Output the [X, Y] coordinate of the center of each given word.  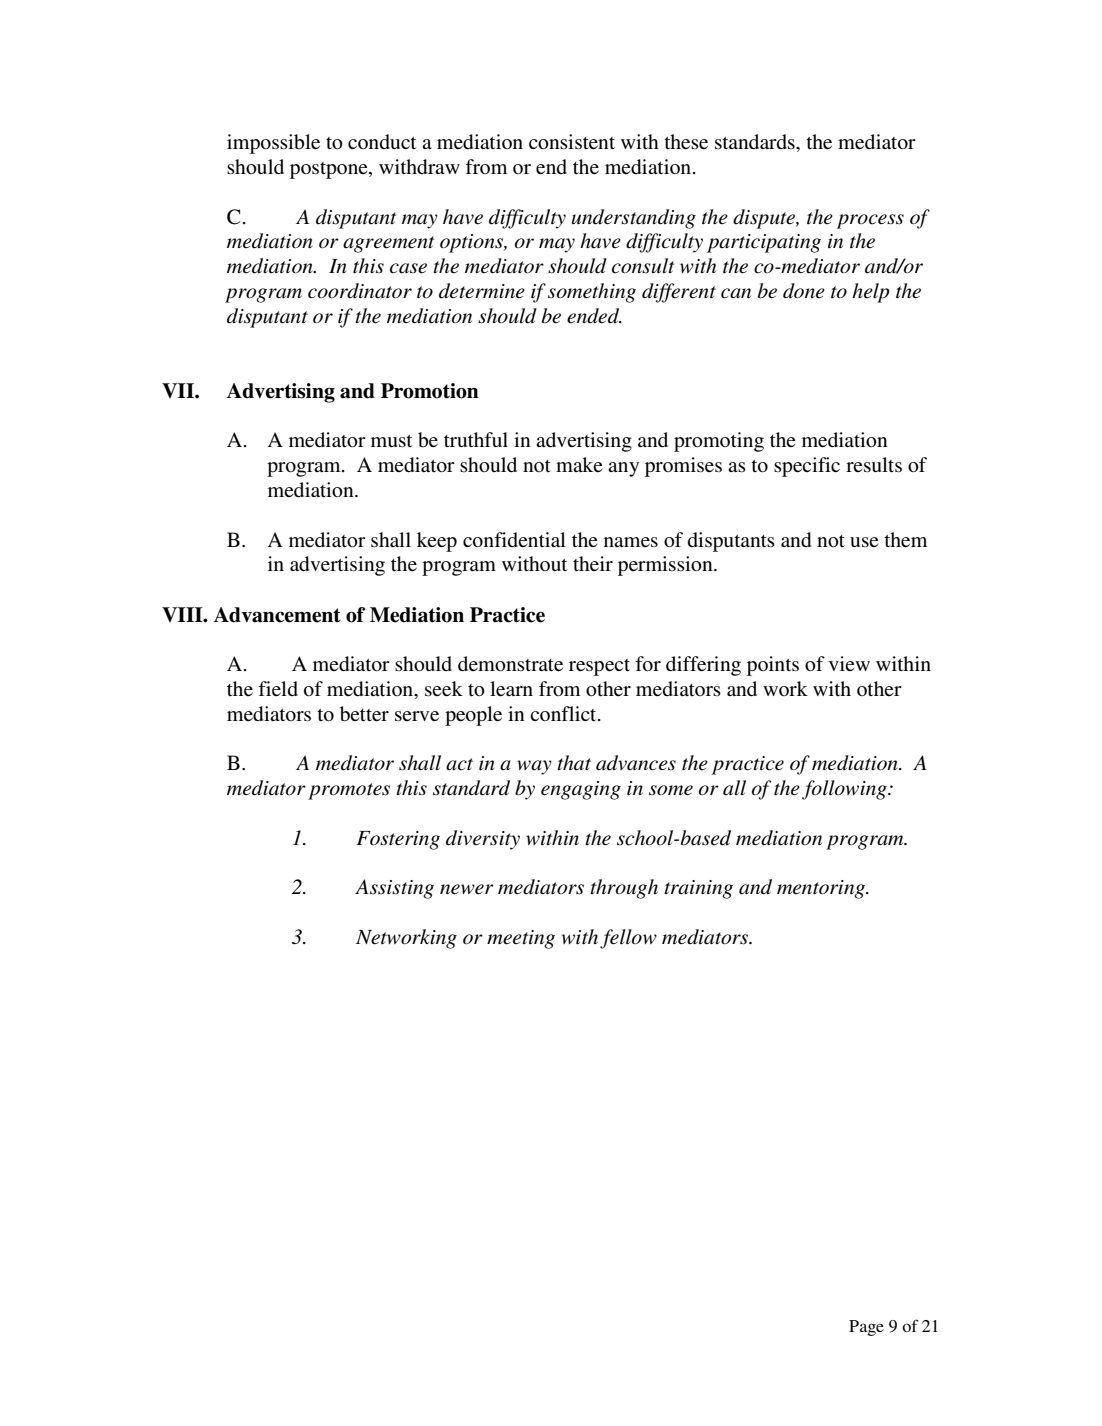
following [845, 790]
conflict [564, 713]
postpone [330, 170]
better [364, 714]
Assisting [394, 889]
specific [807, 467]
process [870, 221]
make [579, 464]
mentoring [822, 889]
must [391, 441]
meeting [521, 939]
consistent [572, 142]
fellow [628, 939]
